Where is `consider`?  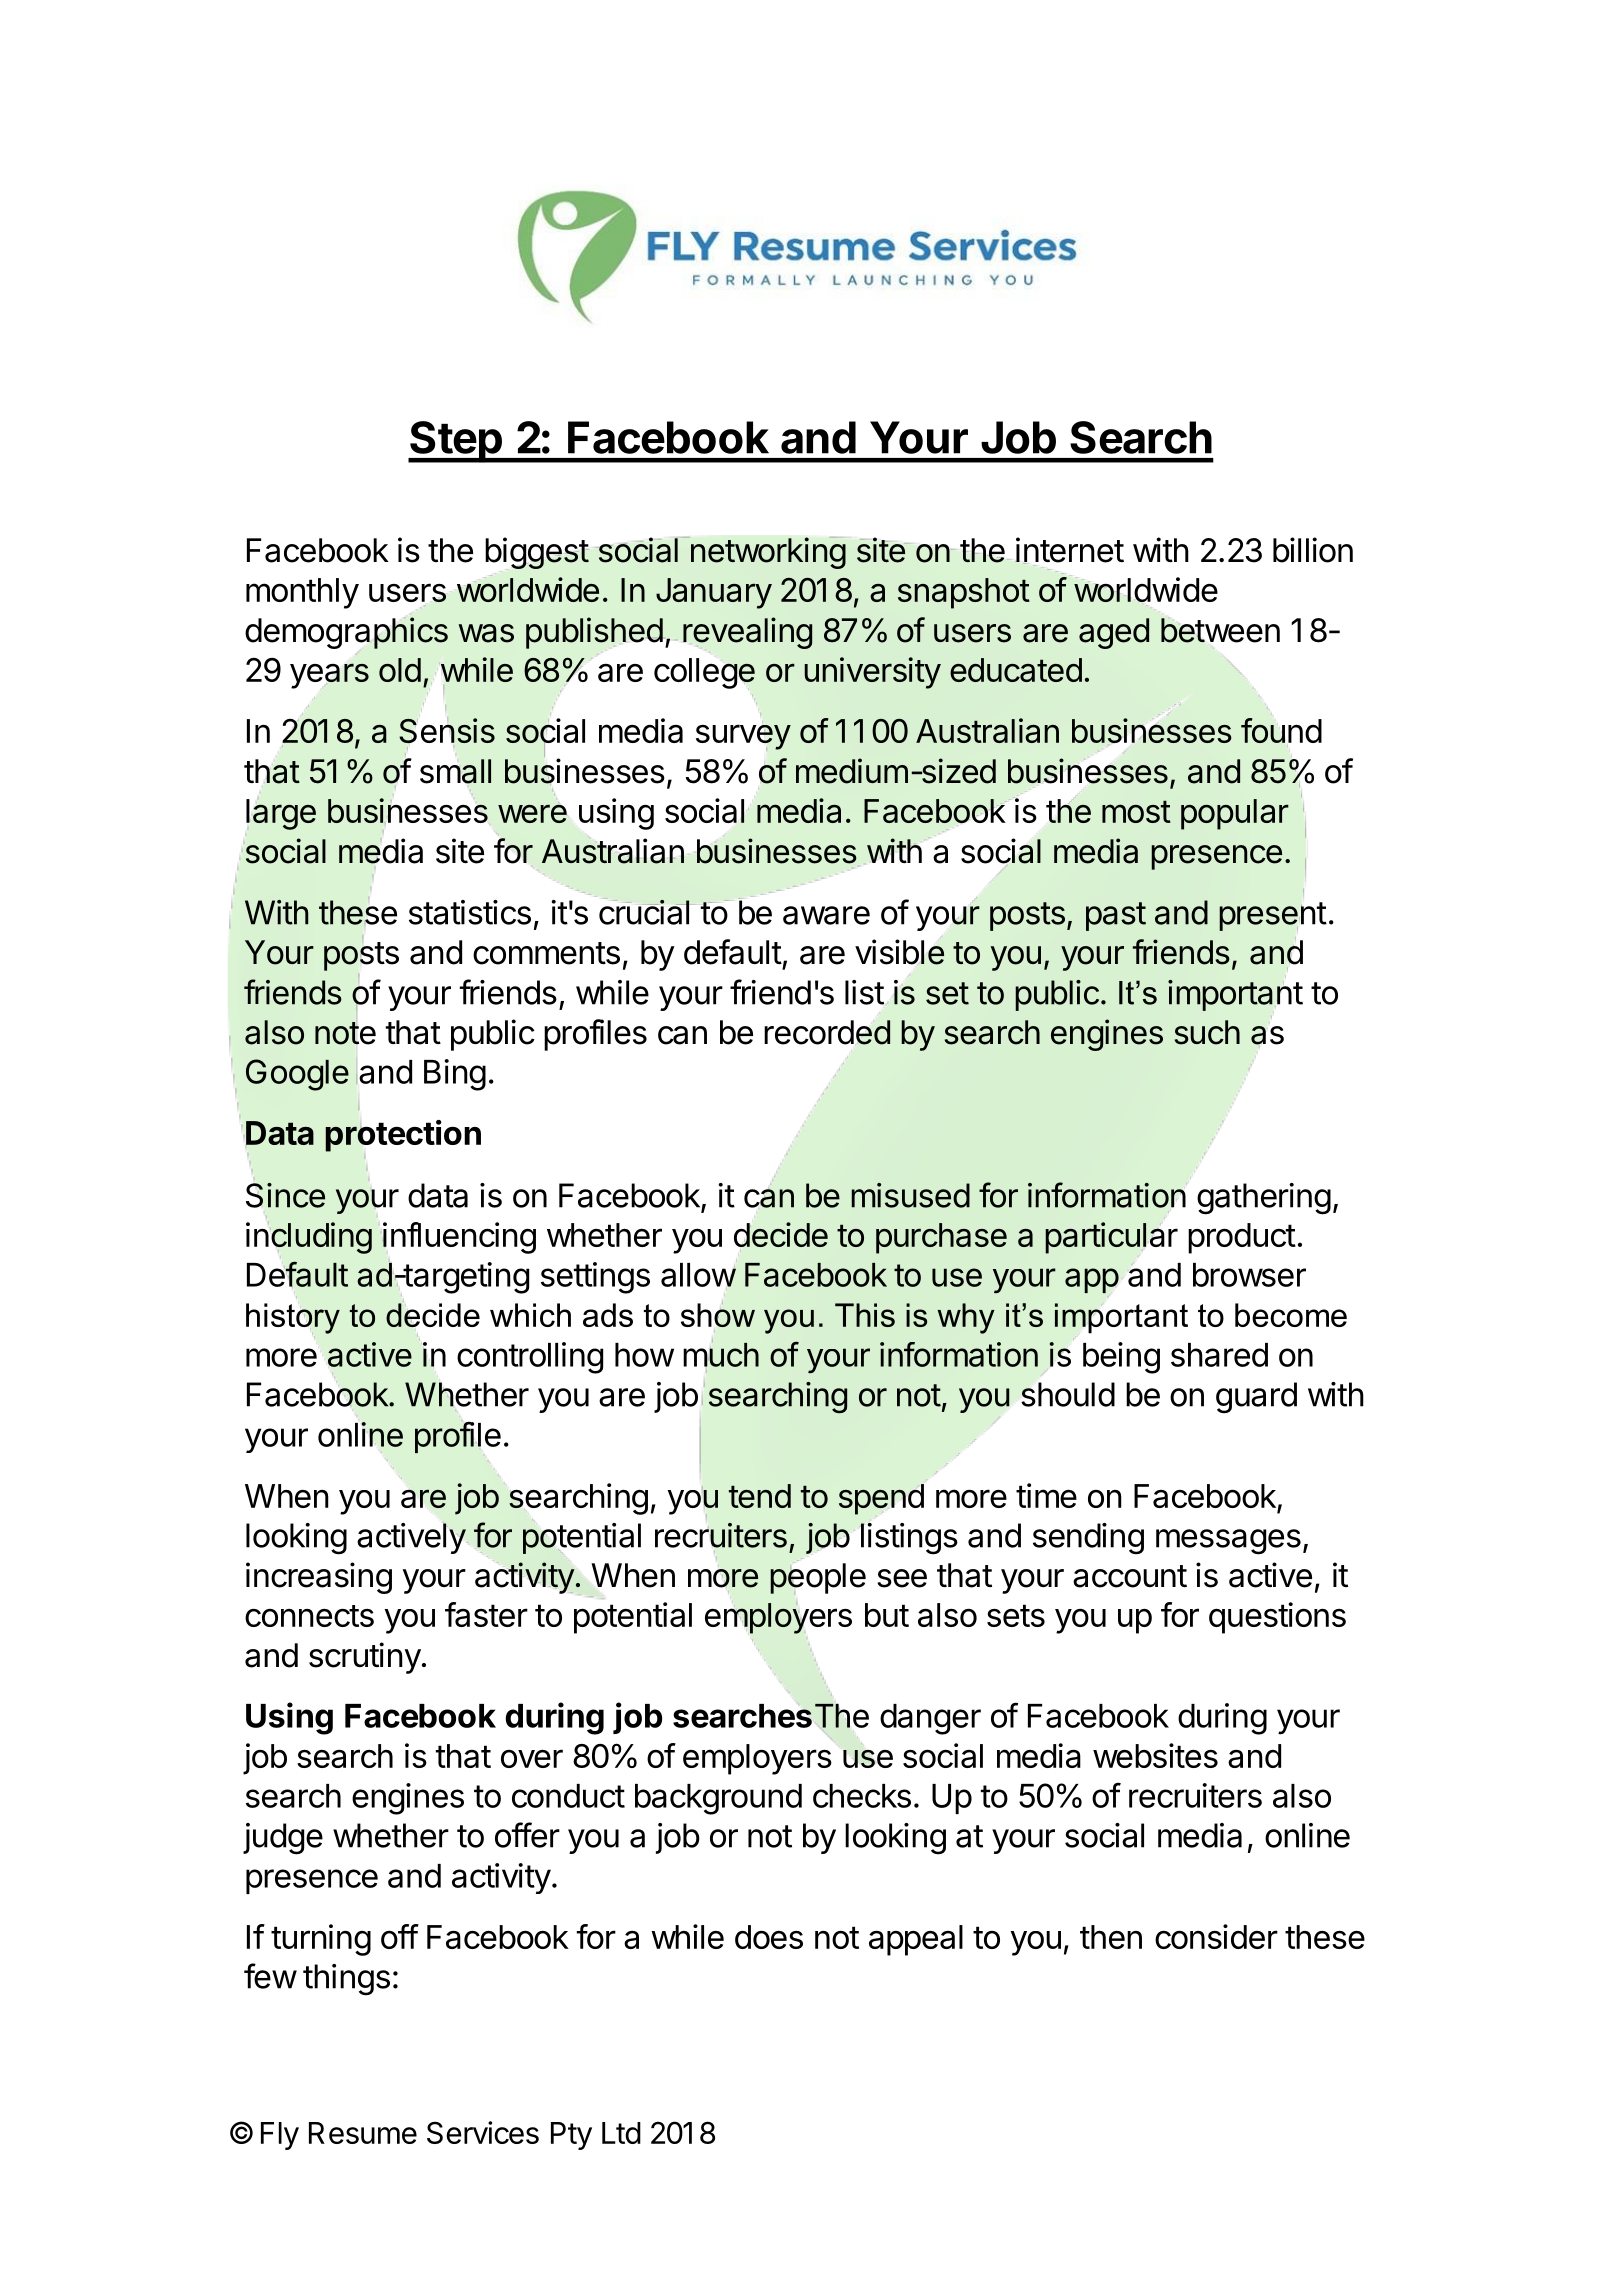
consider is located at coordinates (1216, 1936).
